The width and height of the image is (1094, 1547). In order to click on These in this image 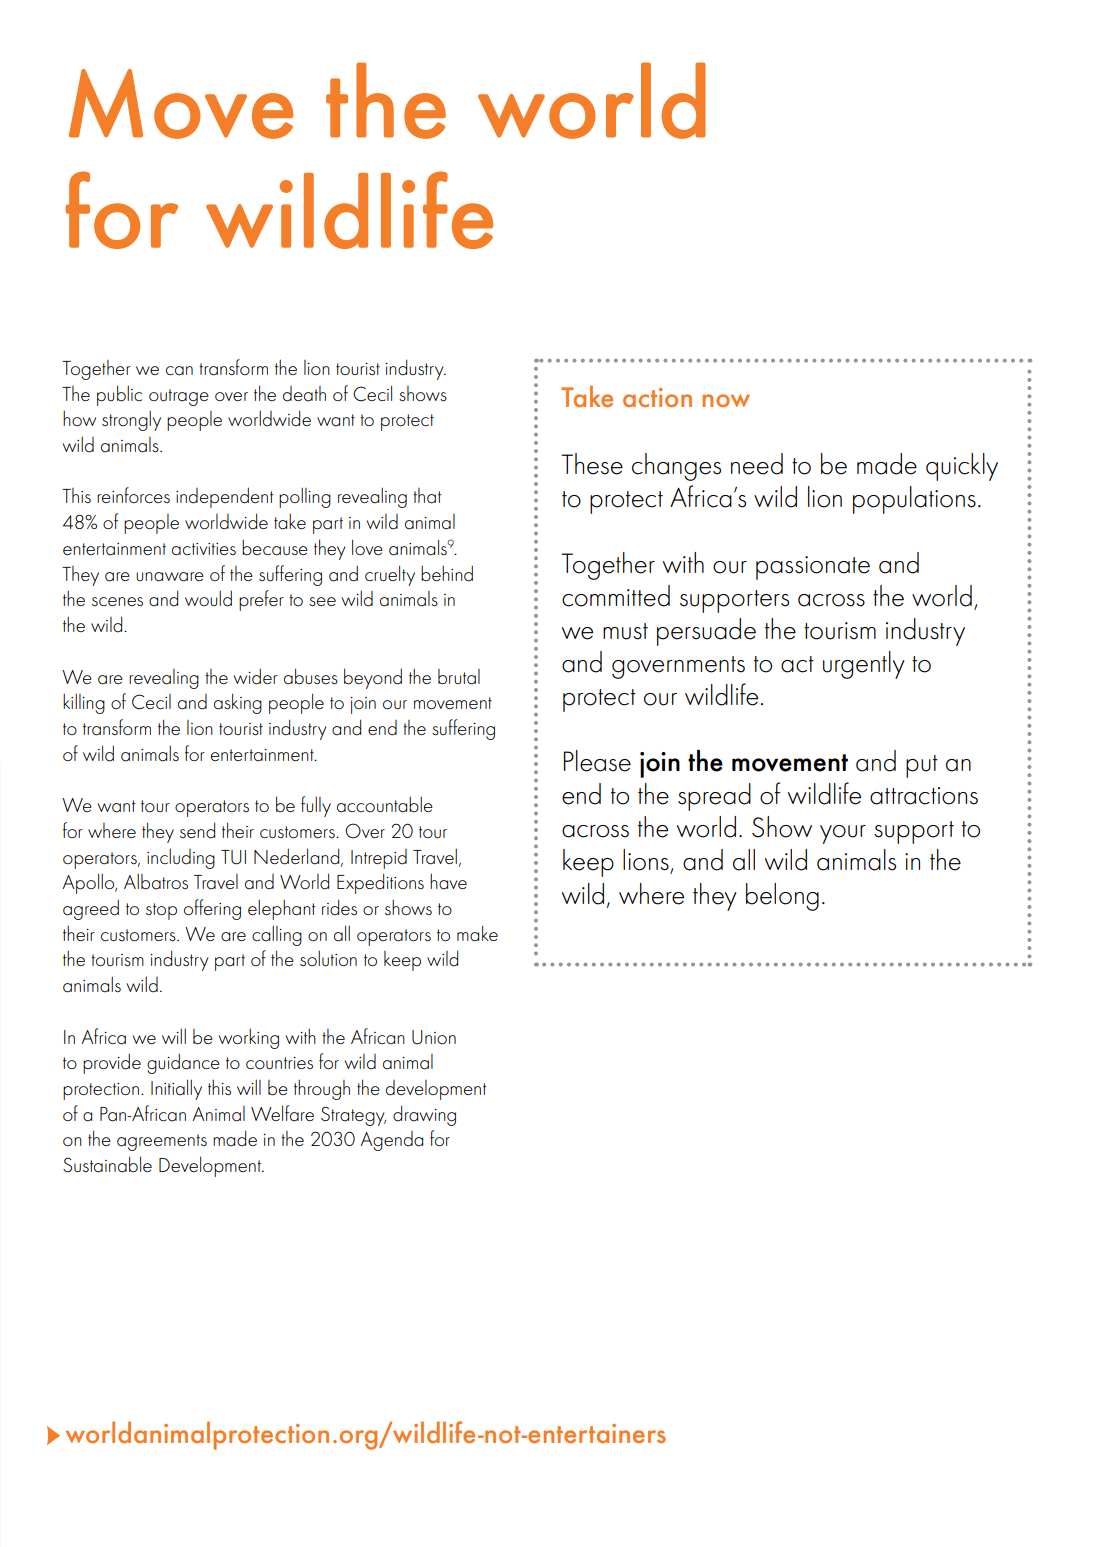, I will do `click(592, 464)`.
